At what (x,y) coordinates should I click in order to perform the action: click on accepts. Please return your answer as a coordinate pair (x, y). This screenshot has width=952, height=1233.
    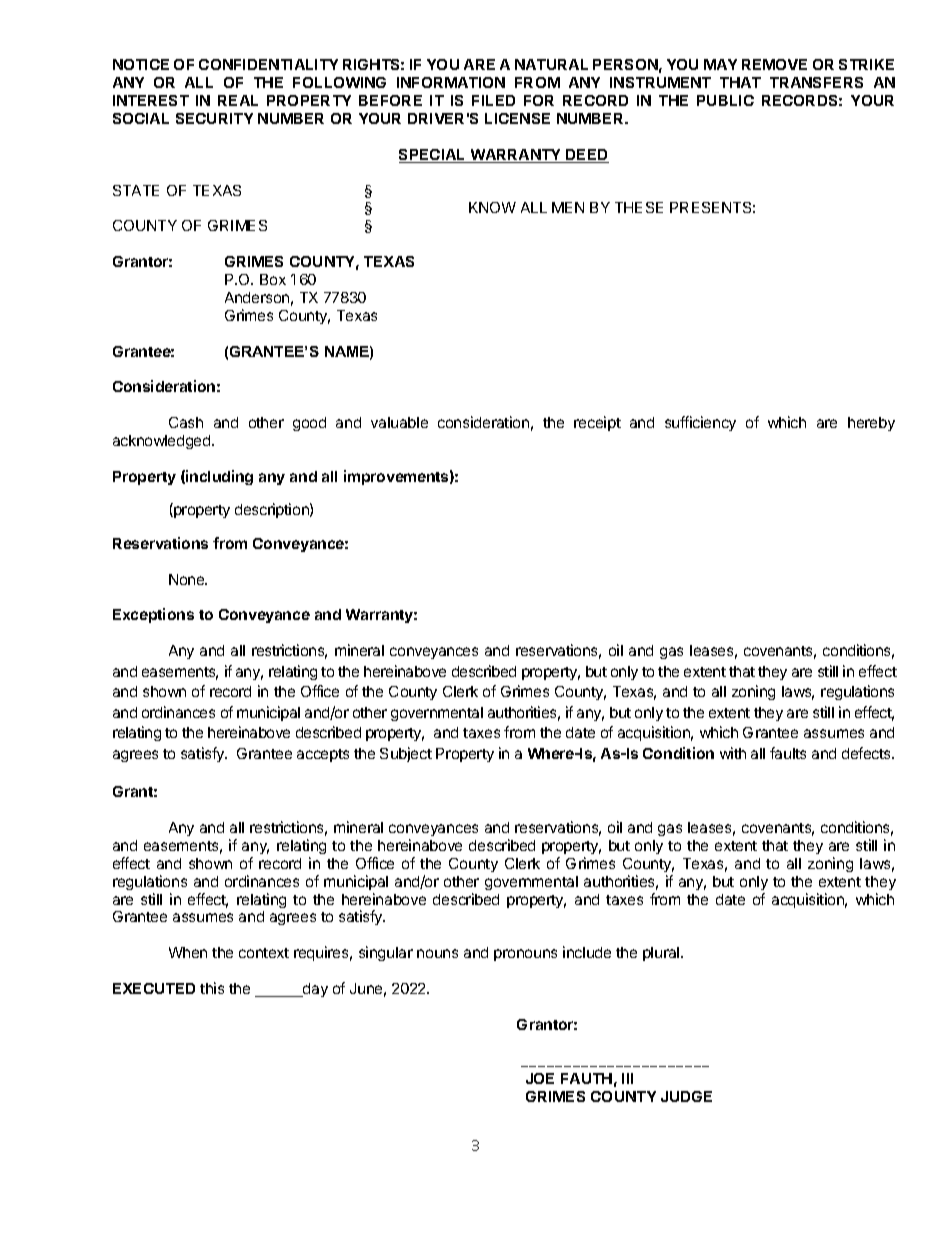
    Looking at the image, I should click on (323, 755).
